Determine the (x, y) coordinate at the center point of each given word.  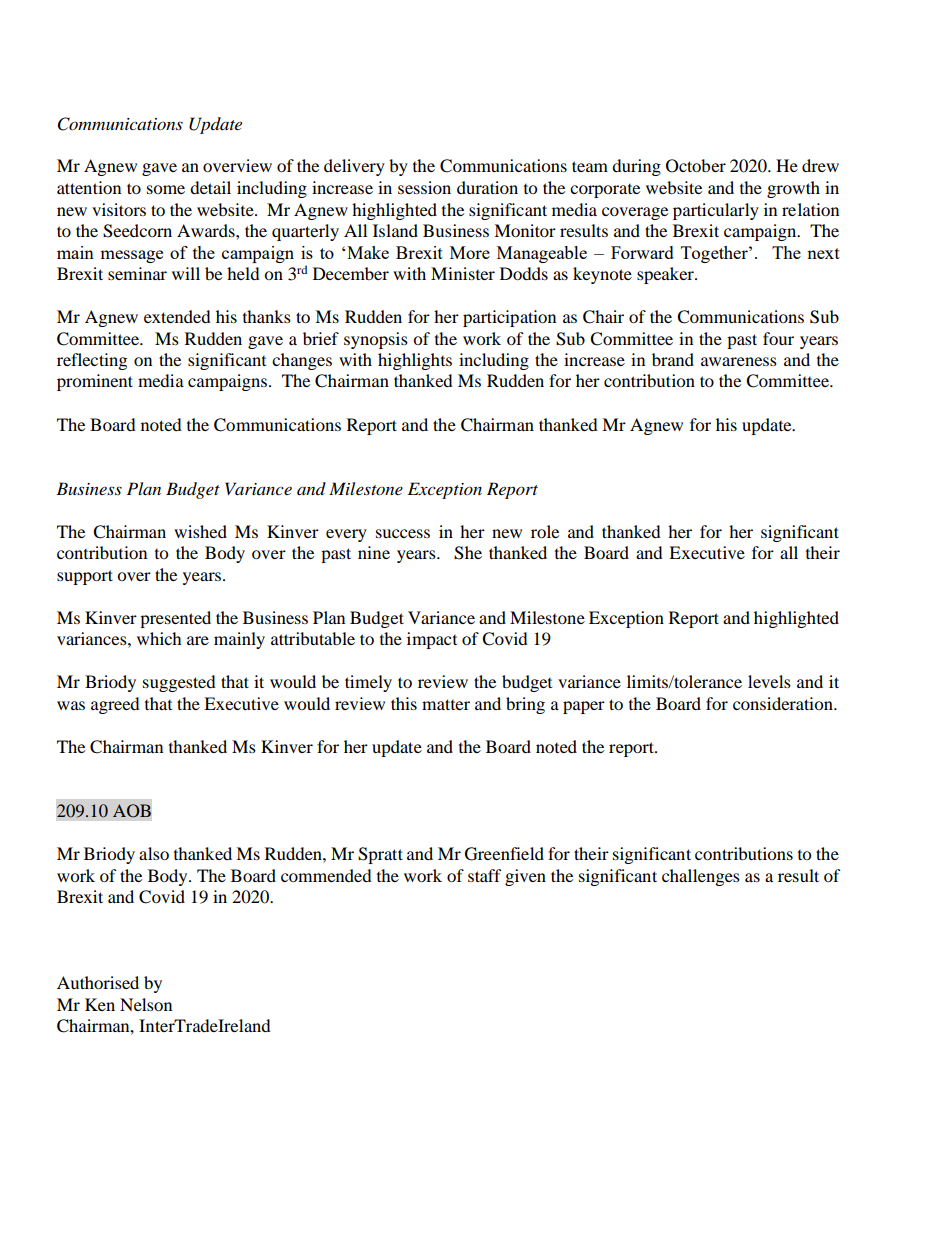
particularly (716, 211)
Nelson (146, 1004)
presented (175, 619)
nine (374, 552)
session (424, 187)
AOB (132, 811)
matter (446, 704)
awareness (739, 361)
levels (769, 681)
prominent (95, 382)
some (166, 189)
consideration (784, 703)
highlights (415, 361)
